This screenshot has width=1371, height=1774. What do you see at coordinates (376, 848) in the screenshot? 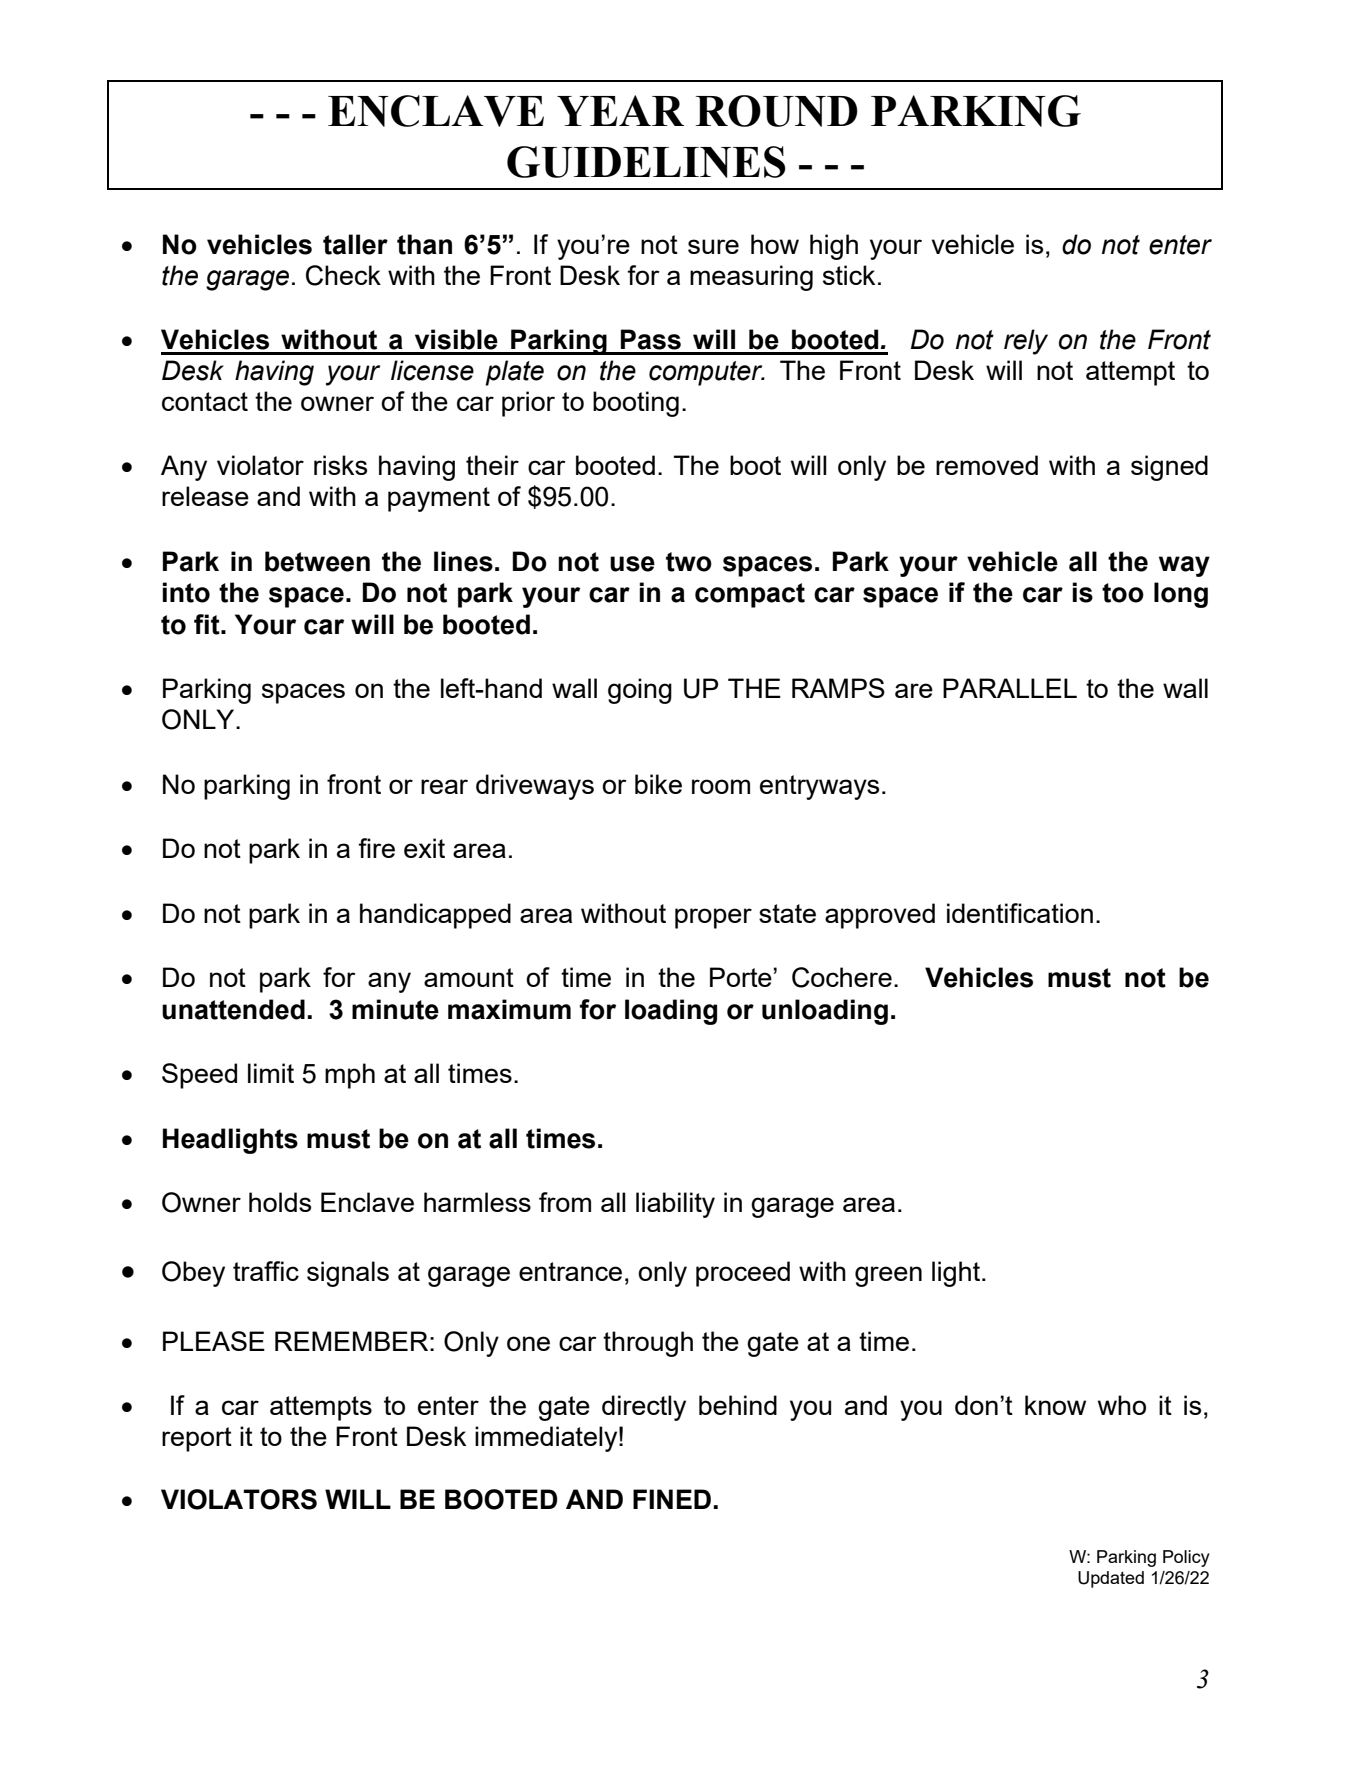
I see `fire` at bounding box center [376, 848].
